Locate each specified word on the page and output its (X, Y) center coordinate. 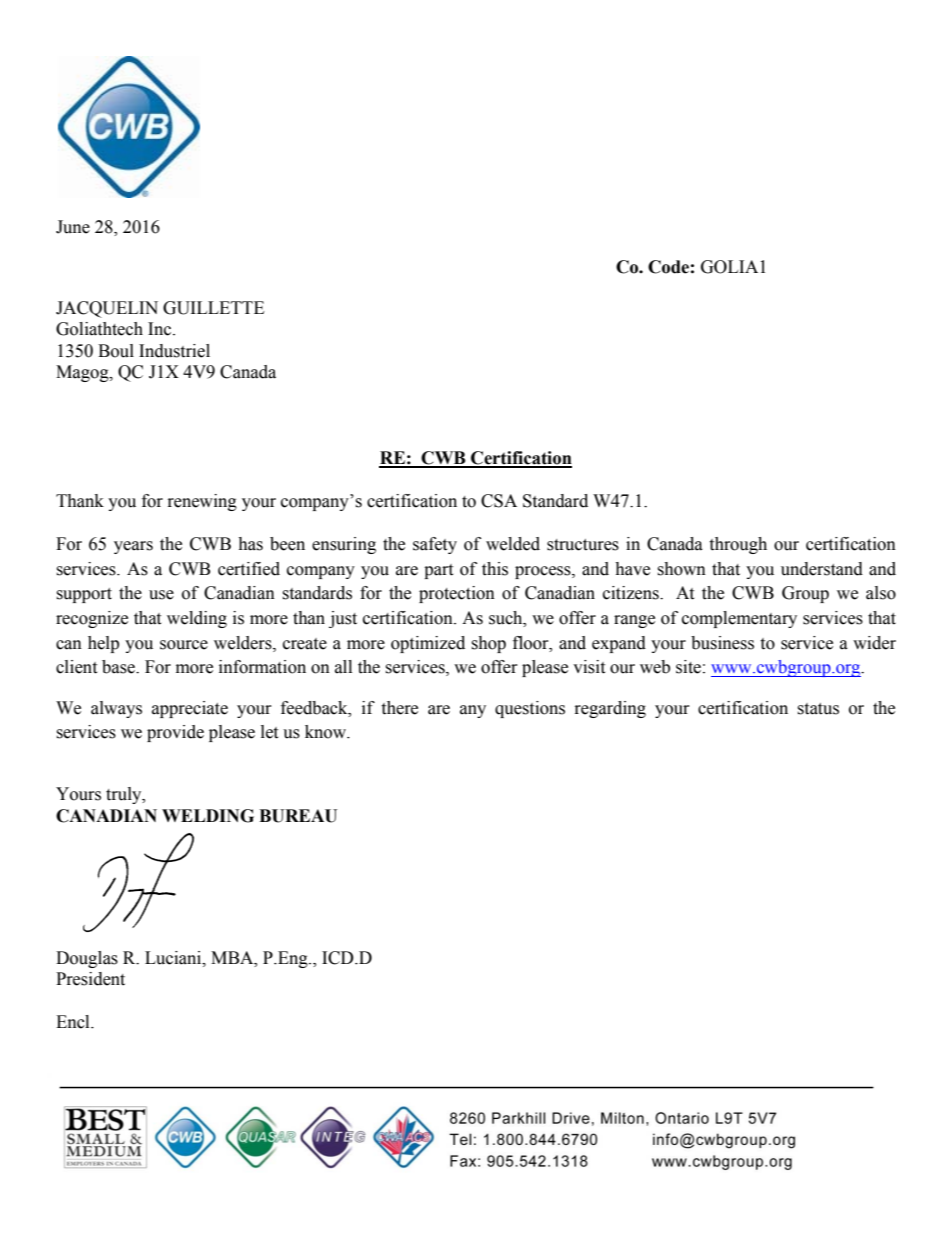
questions (530, 709)
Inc (161, 329)
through (738, 545)
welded (513, 544)
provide (175, 733)
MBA (233, 958)
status (818, 709)
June (73, 227)
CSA (499, 501)
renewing (202, 502)
